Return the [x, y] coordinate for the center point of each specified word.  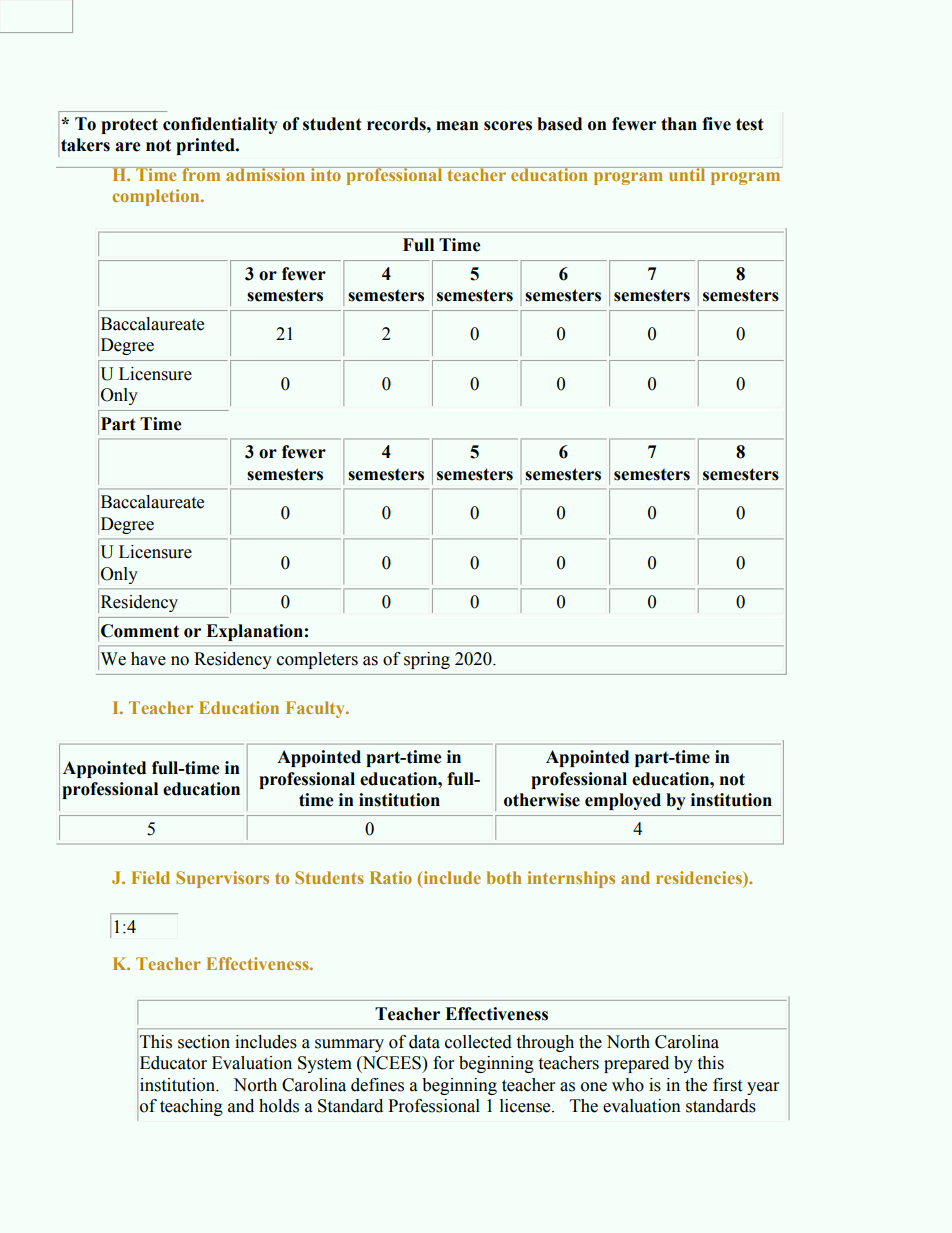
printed [206, 146]
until [687, 174]
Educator [173, 1063]
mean [457, 126]
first [727, 1085]
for [443, 1063]
